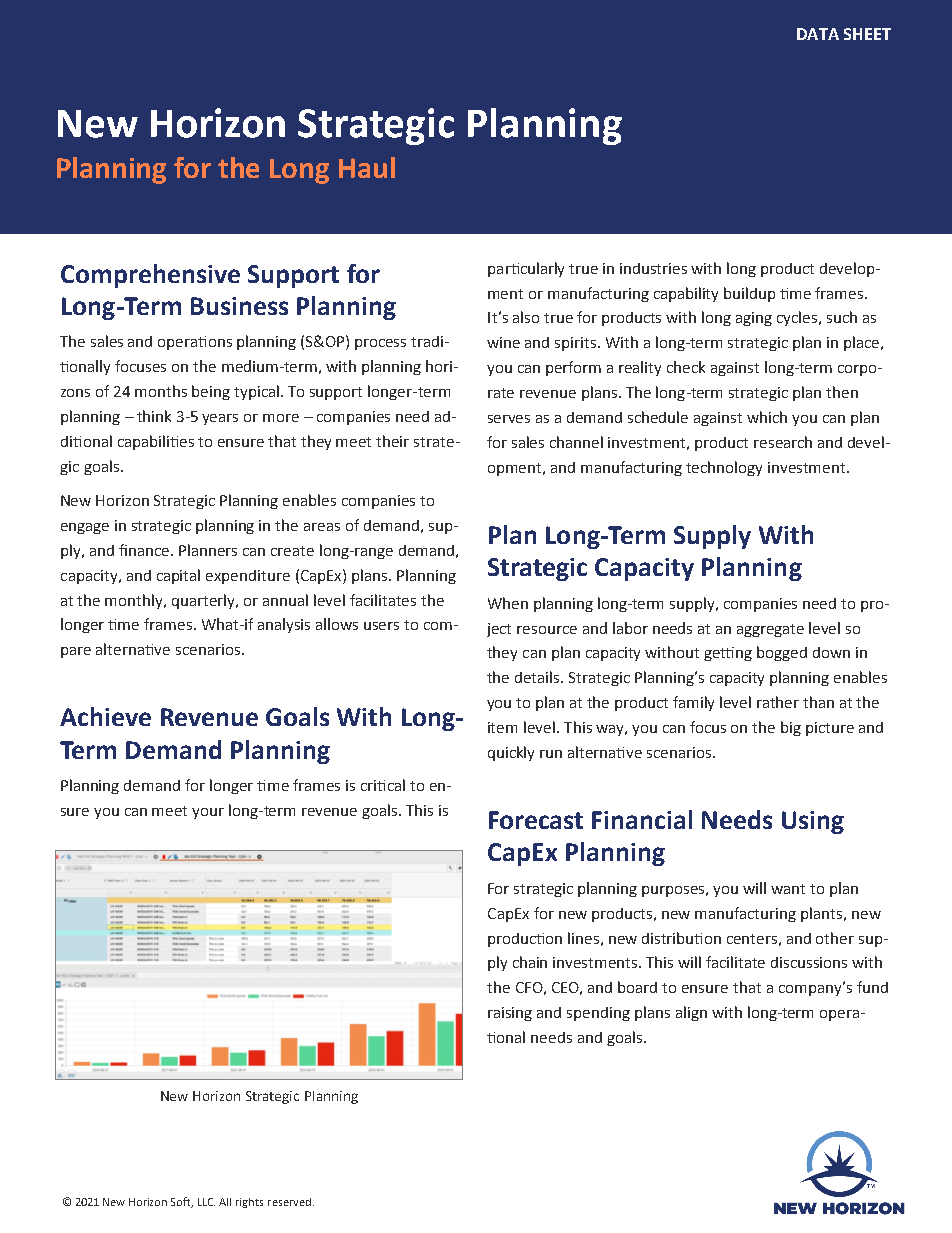  I want to click on Haul, so click(367, 167).
